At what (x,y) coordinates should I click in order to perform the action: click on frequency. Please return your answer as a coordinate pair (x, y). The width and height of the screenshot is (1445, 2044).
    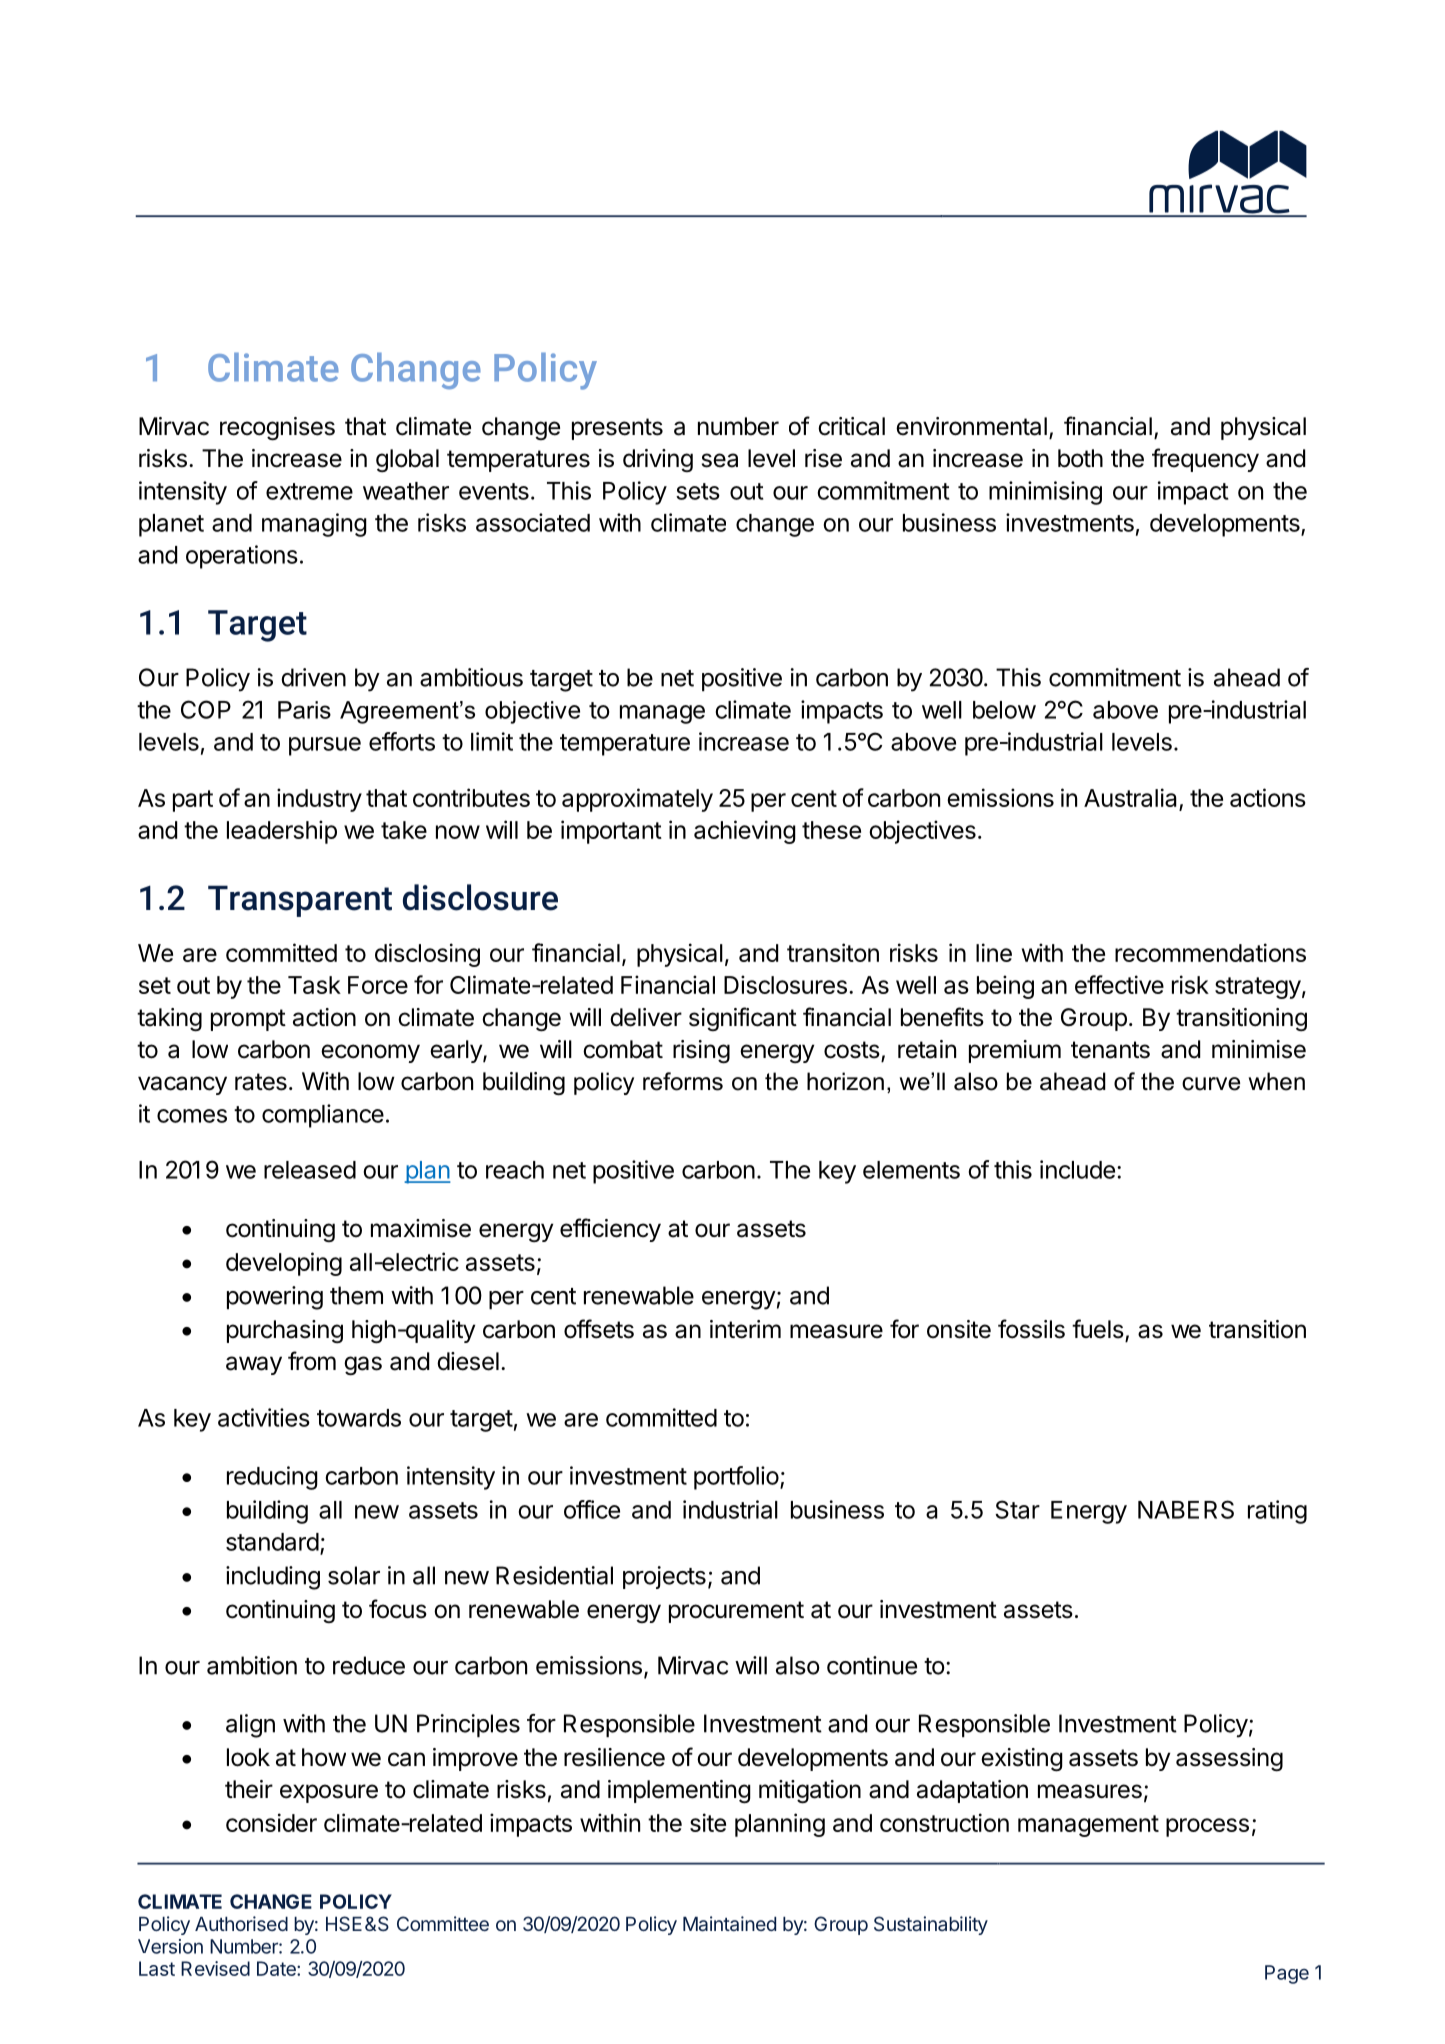
    Looking at the image, I should click on (1205, 460).
